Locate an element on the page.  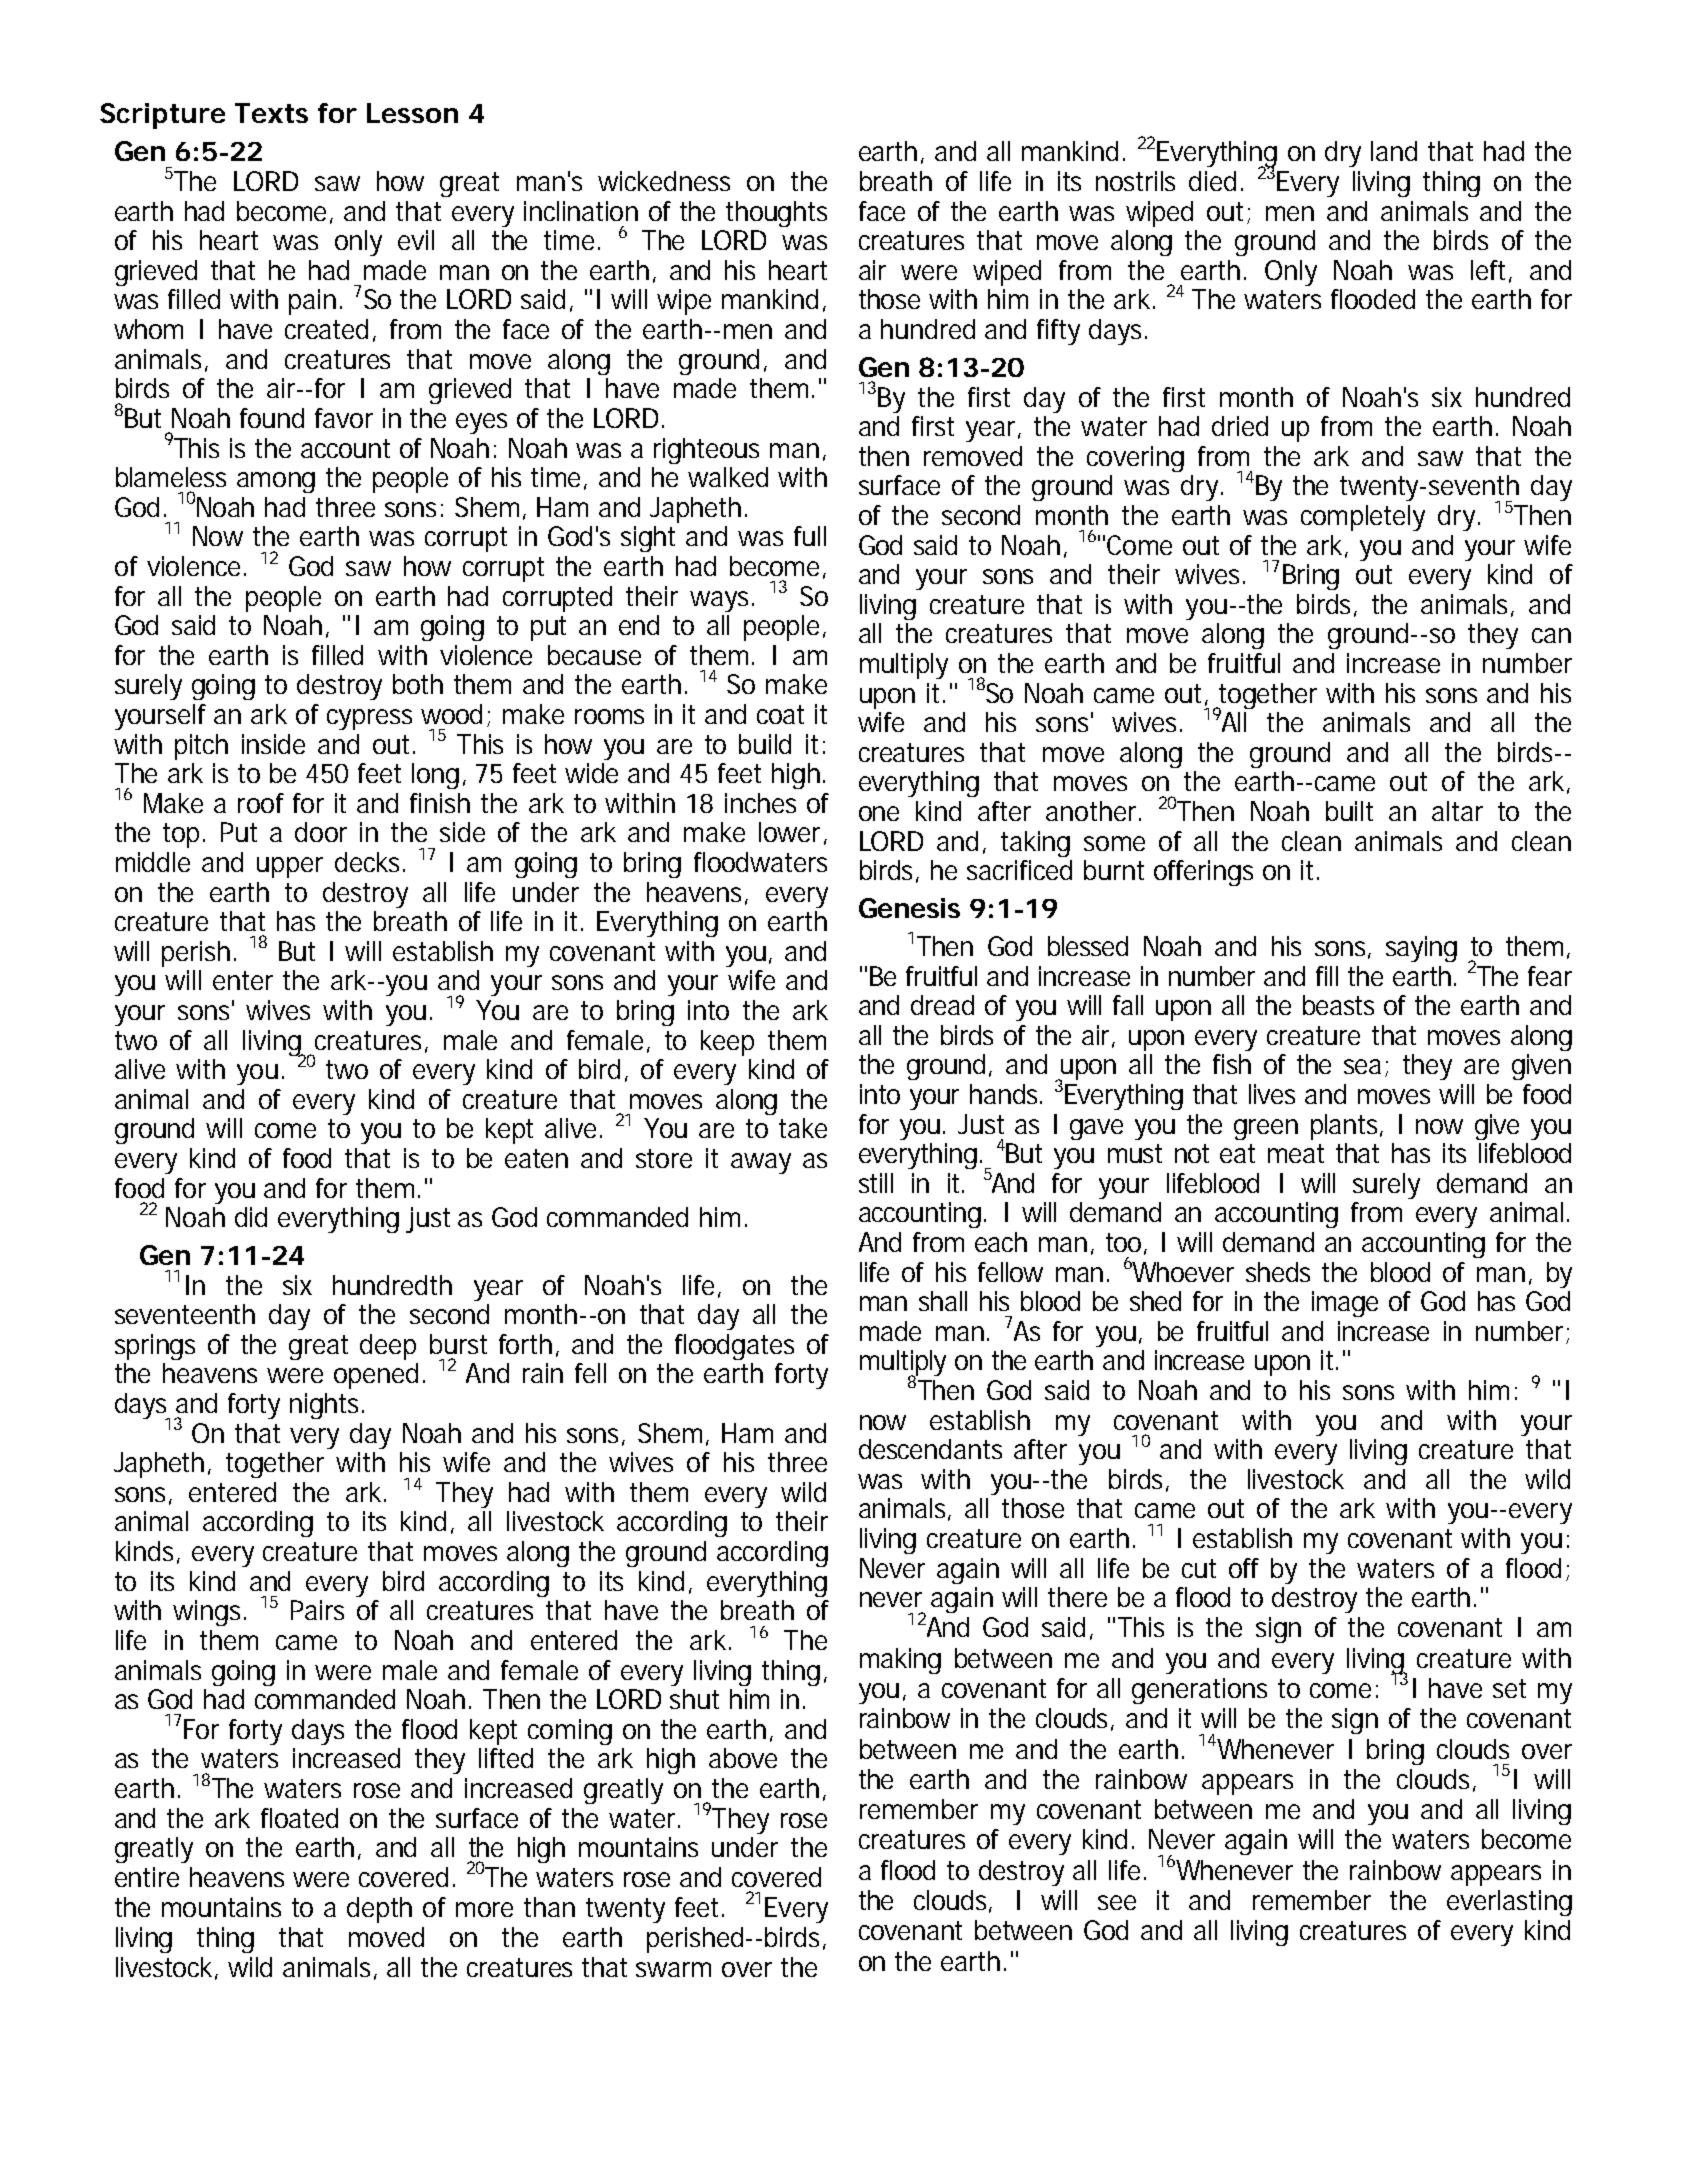
upper is located at coordinates (290, 867).
